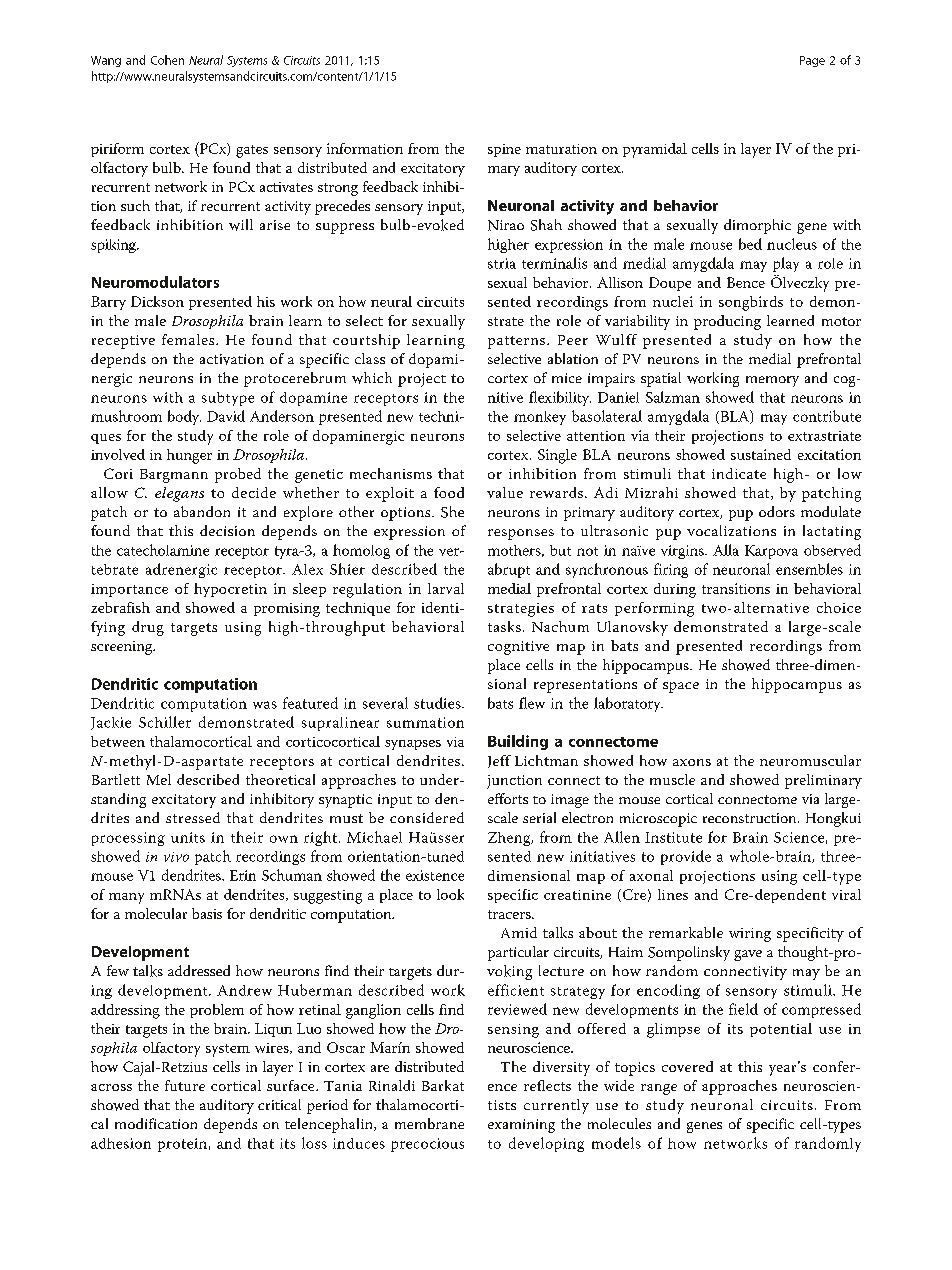 This screenshot has height=1270, width=952. What do you see at coordinates (751, 303) in the screenshot?
I see `songbirds` at bounding box center [751, 303].
